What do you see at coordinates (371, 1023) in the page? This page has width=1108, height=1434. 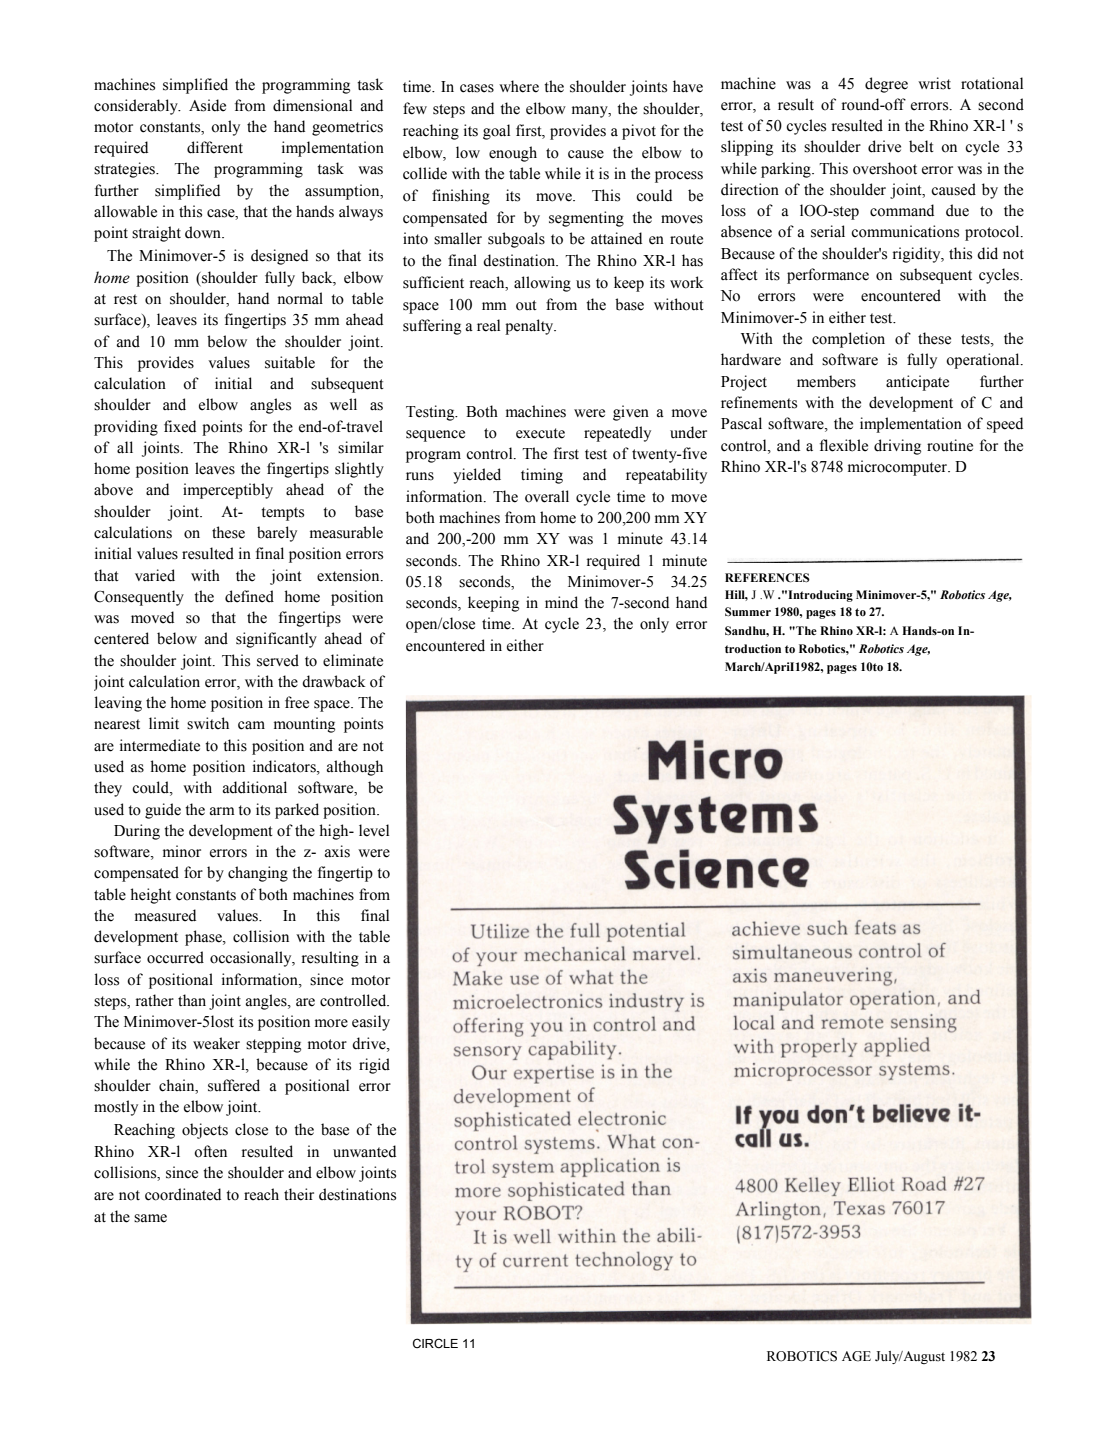 I see `easily` at bounding box center [371, 1023].
